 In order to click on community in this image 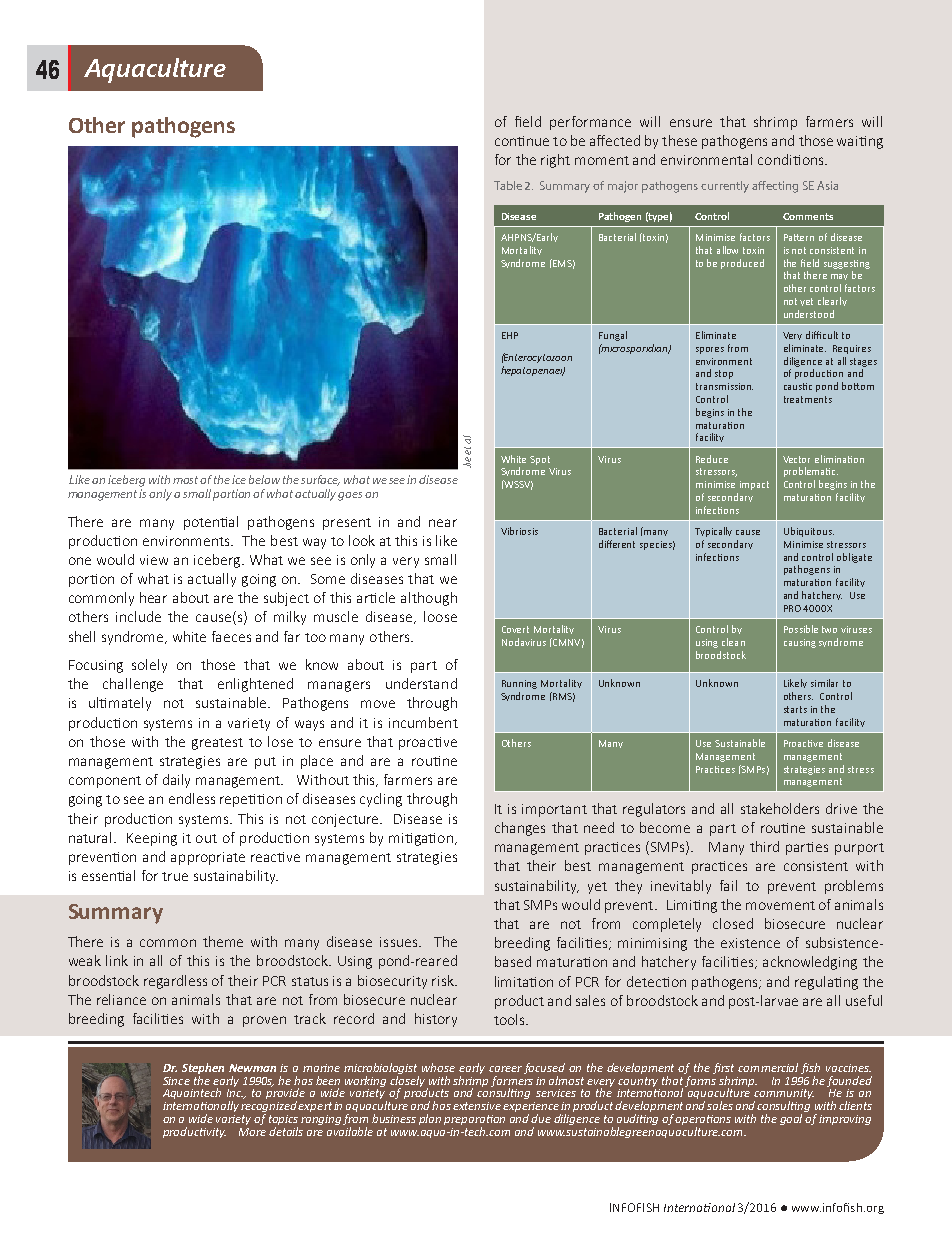, I will do `click(784, 1095)`.
